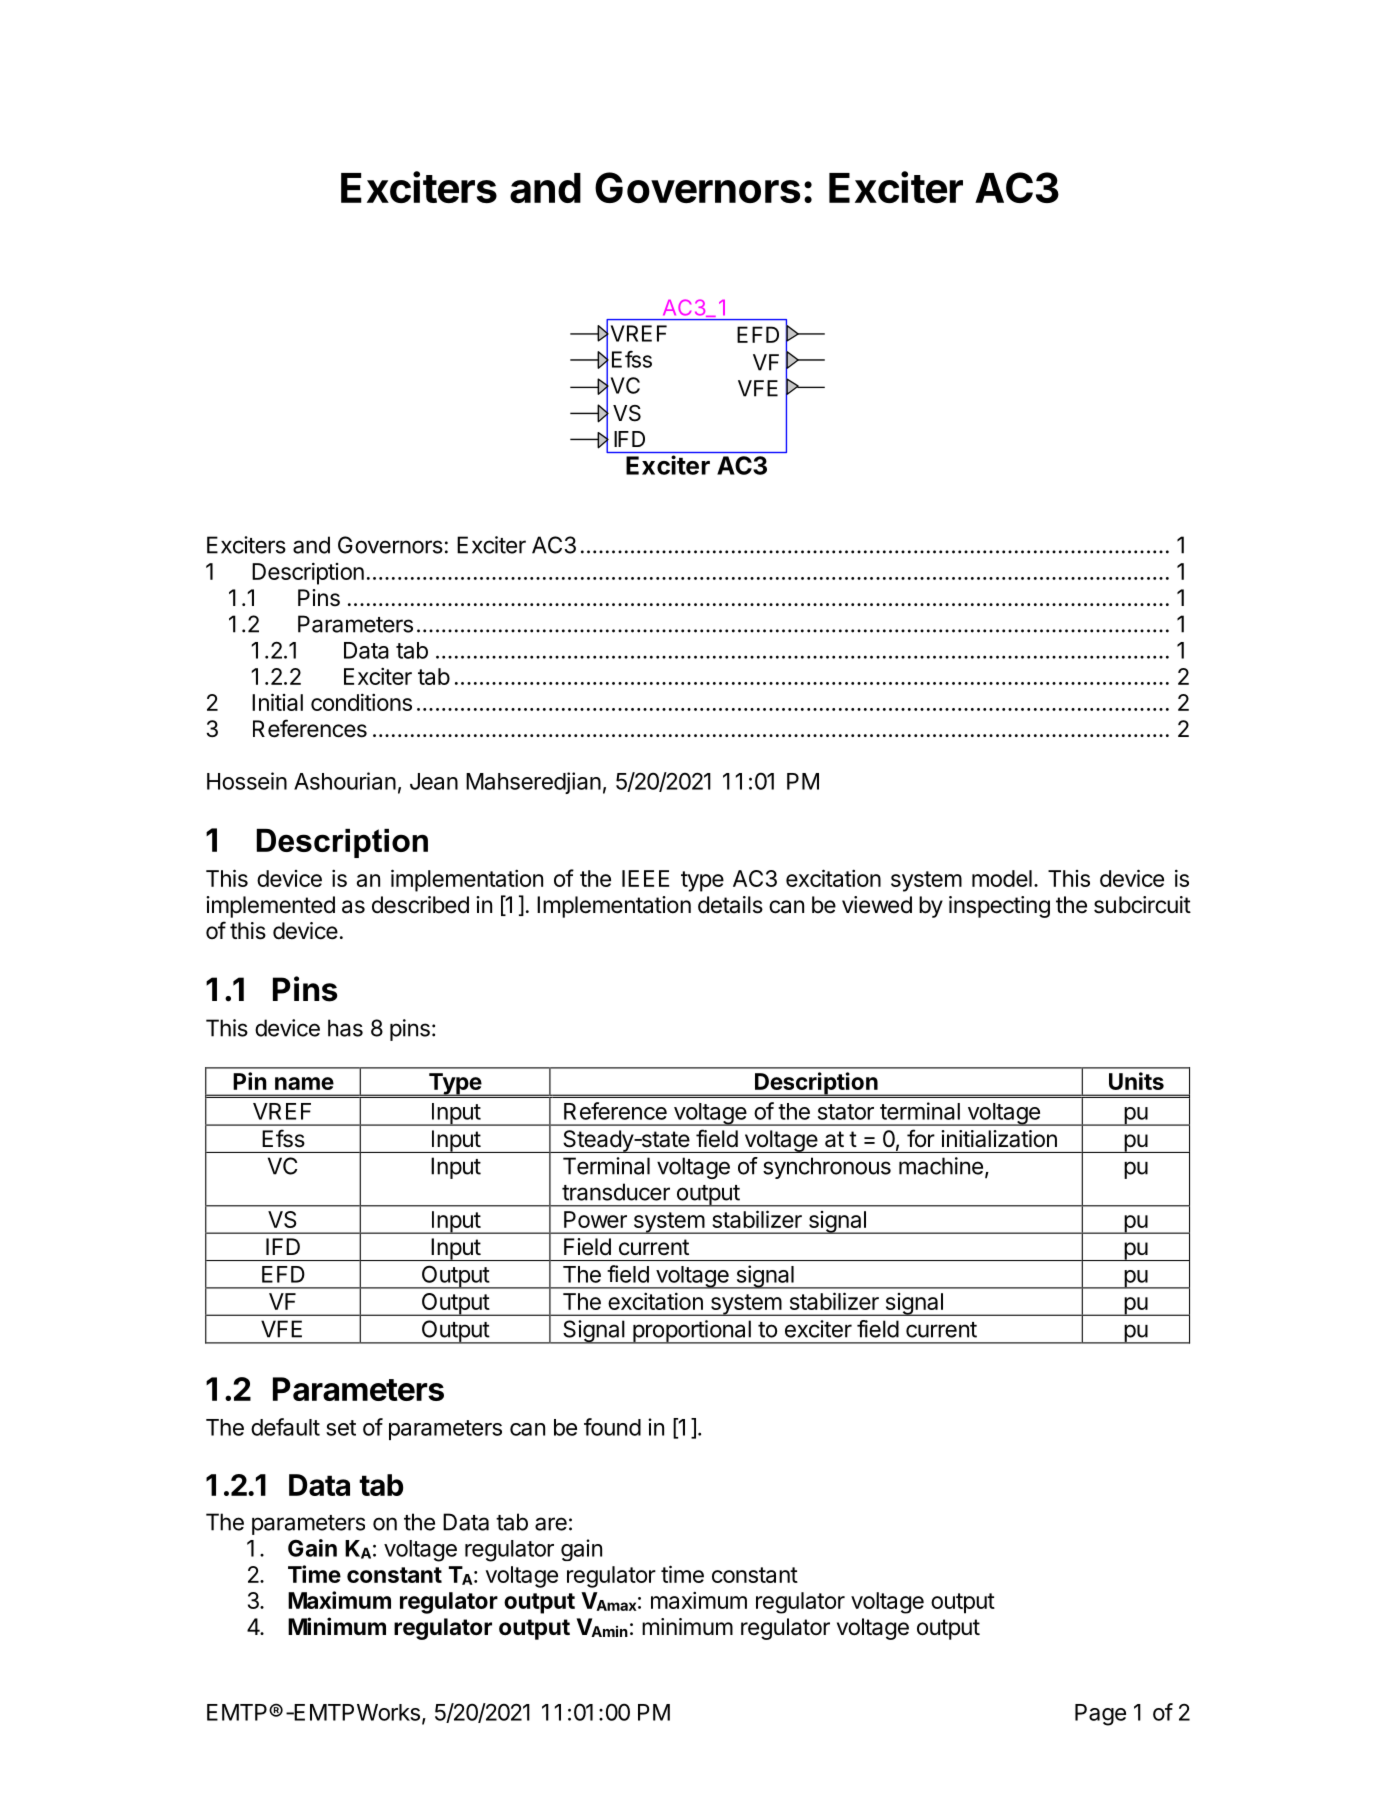 The image size is (1395, 1806). I want to click on Page, so click(1100, 1715).
